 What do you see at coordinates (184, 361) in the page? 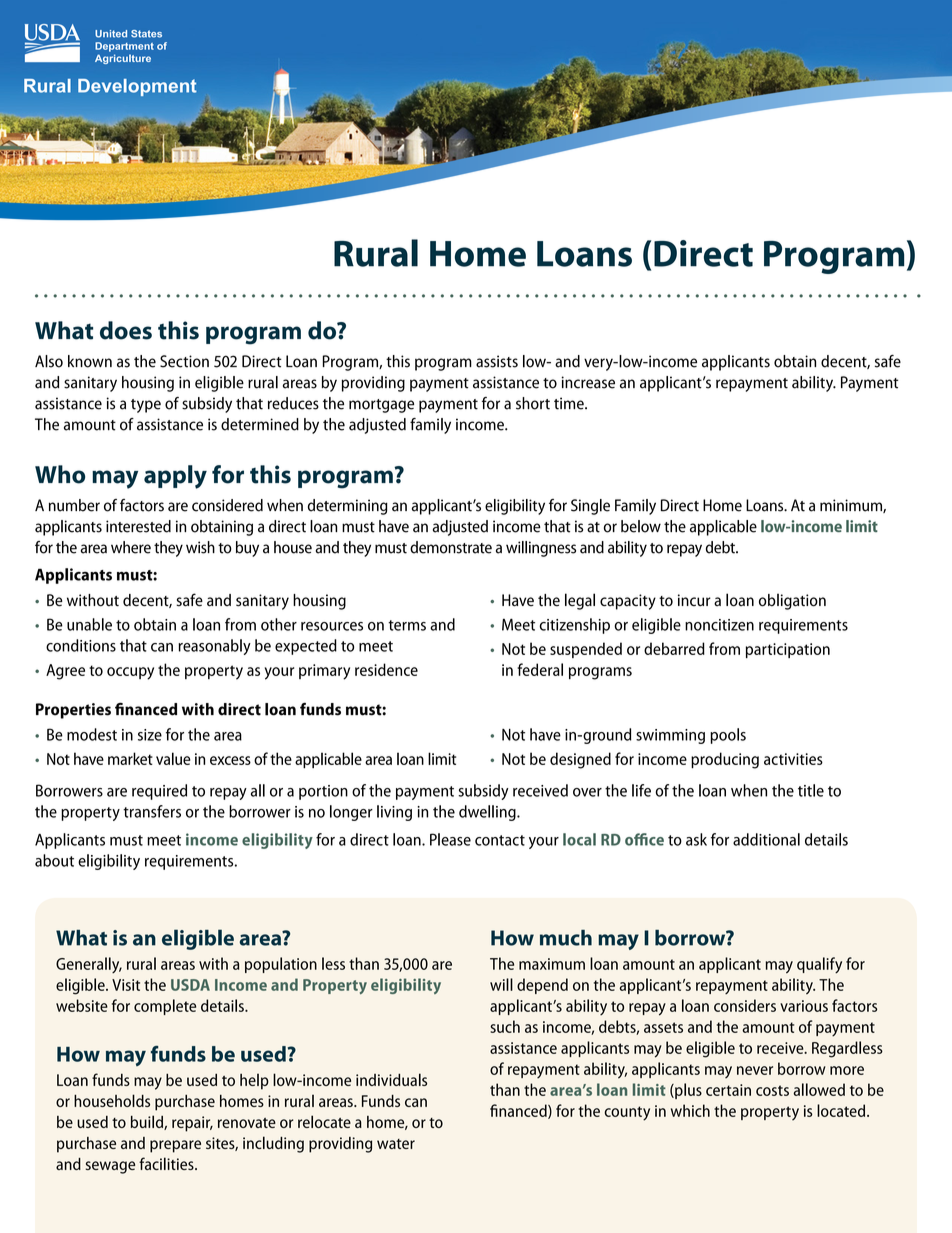
I see `Section` at bounding box center [184, 361].
